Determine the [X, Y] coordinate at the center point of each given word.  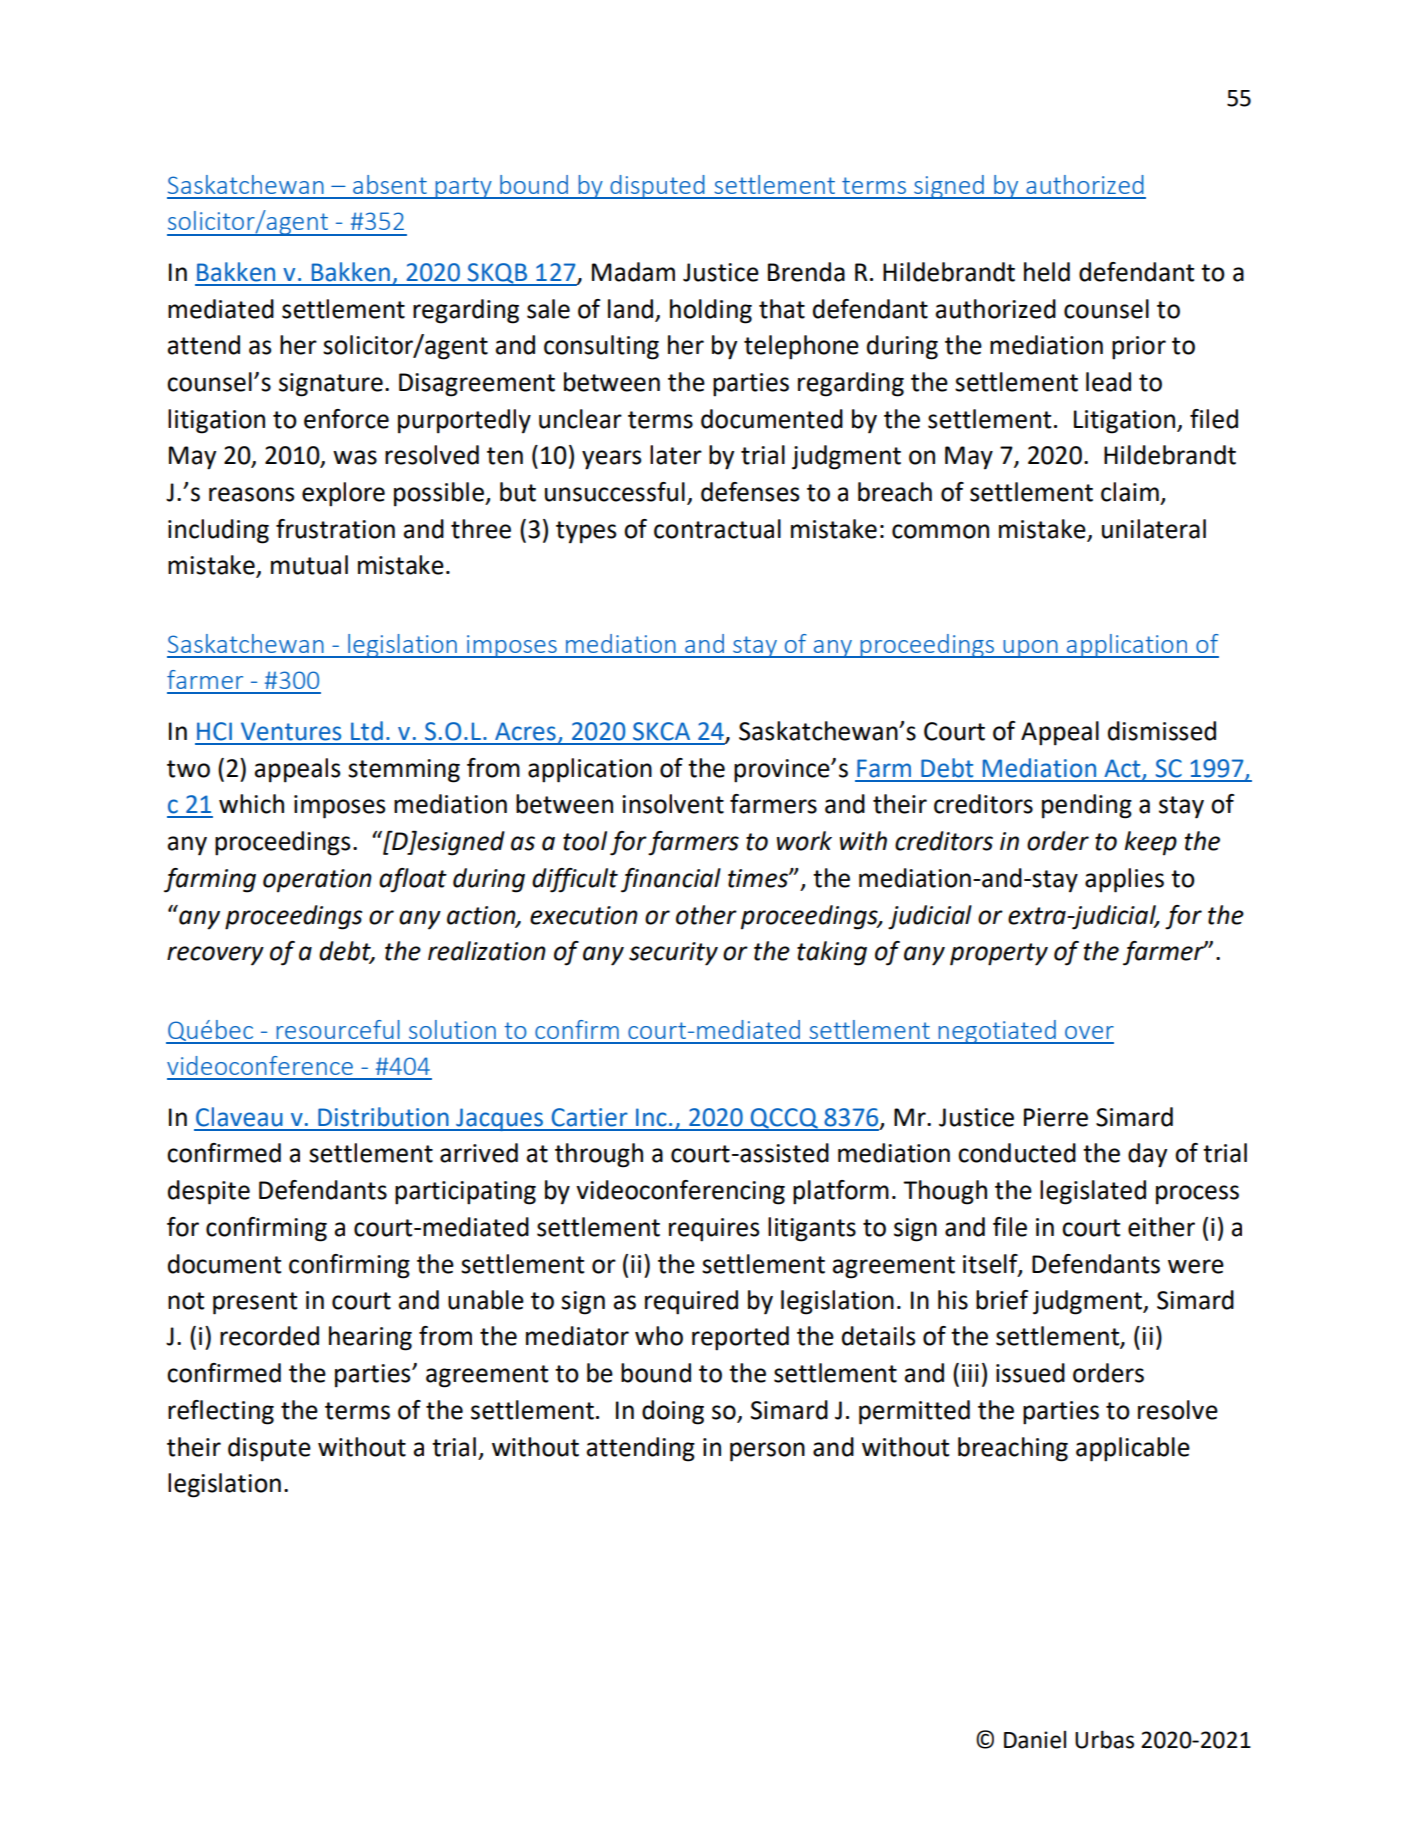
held [1047, 272]
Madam [633, 272]
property [999, 954]
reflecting [221, 1412]
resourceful [338, 1029]
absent [390, 184]
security [673, 954]
